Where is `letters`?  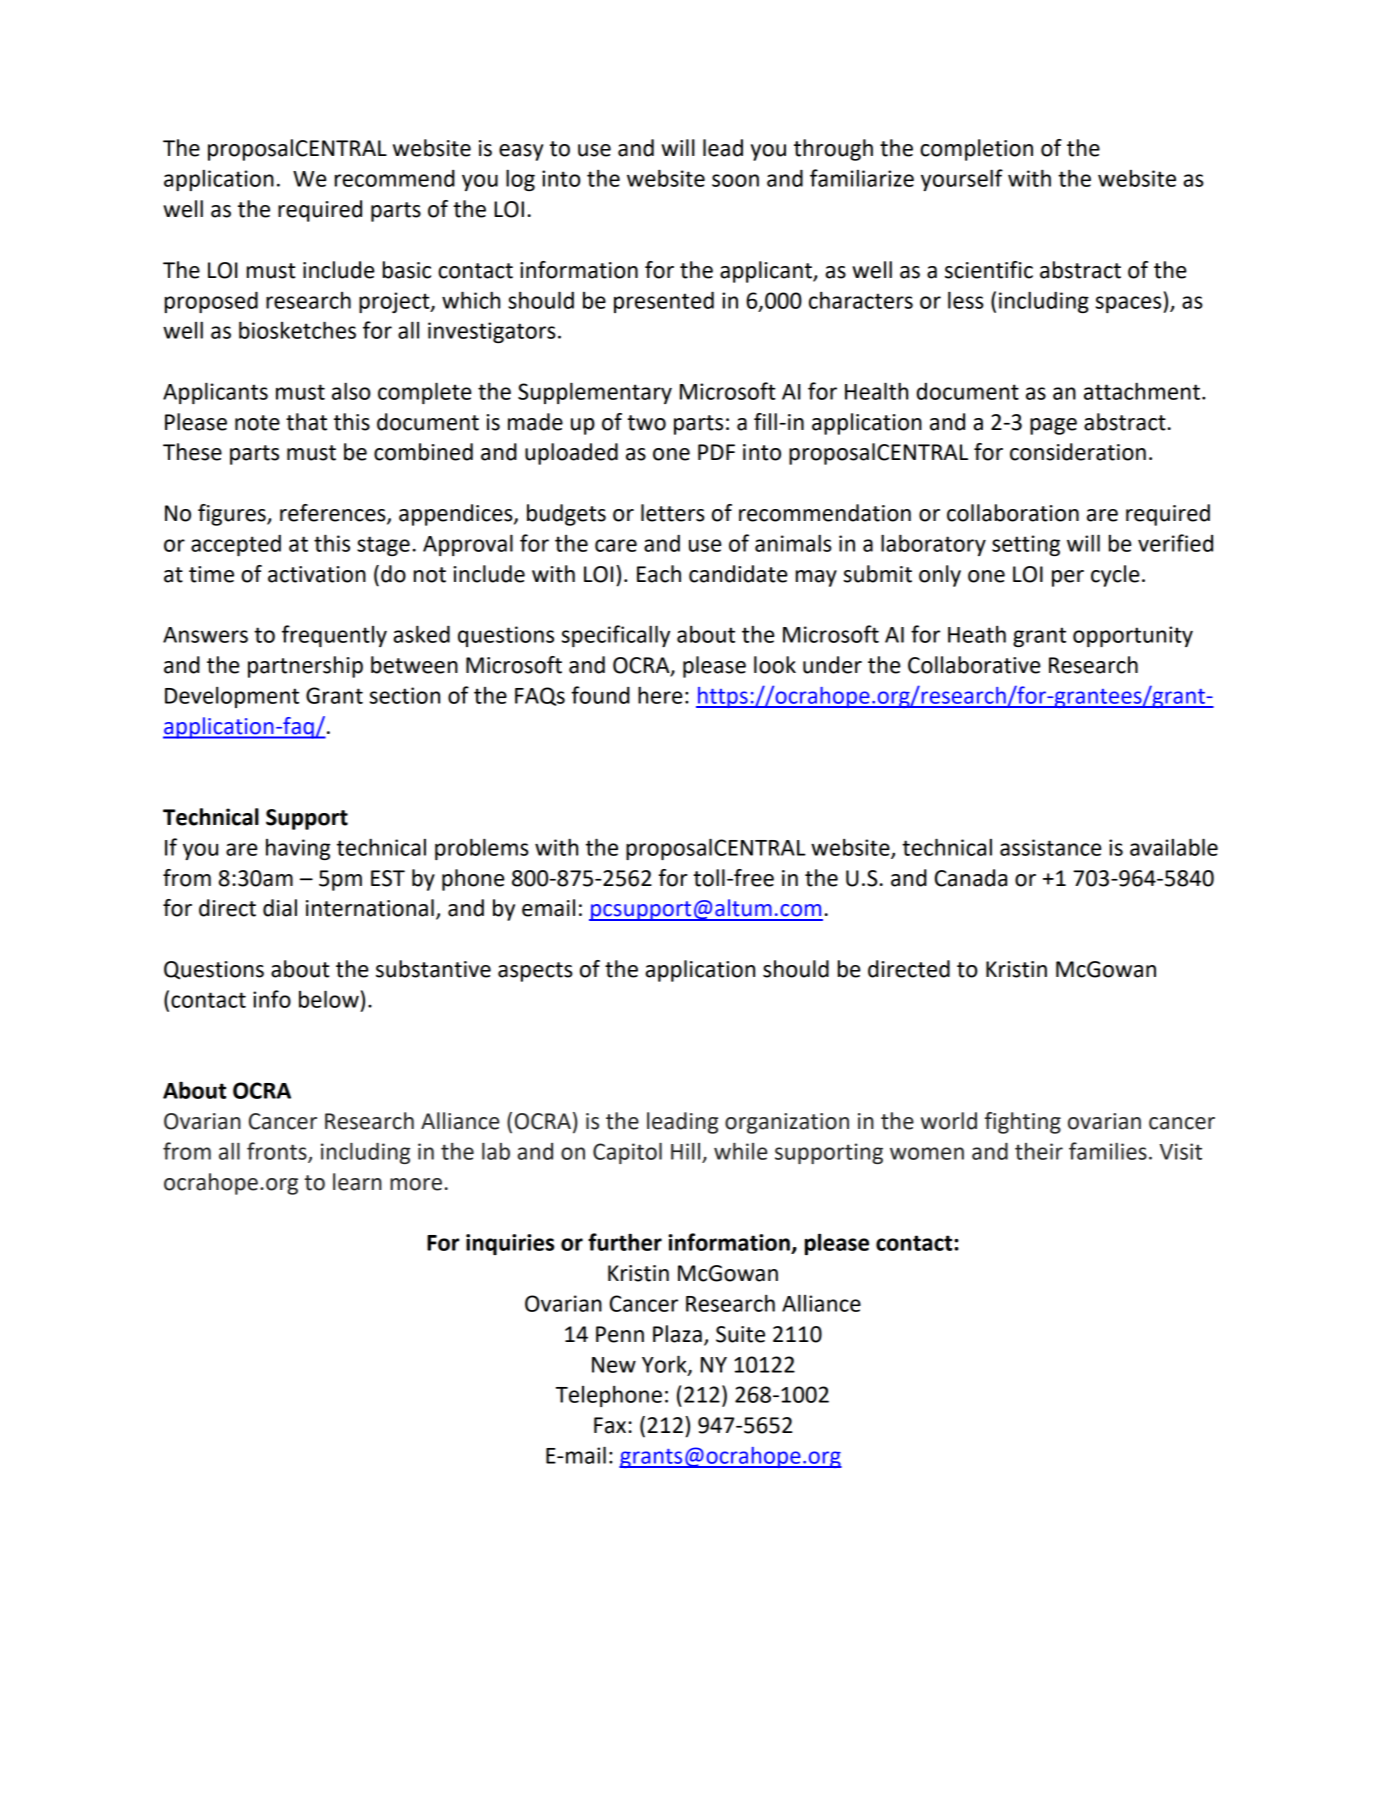 letters is located at coordinates (673, 513).
